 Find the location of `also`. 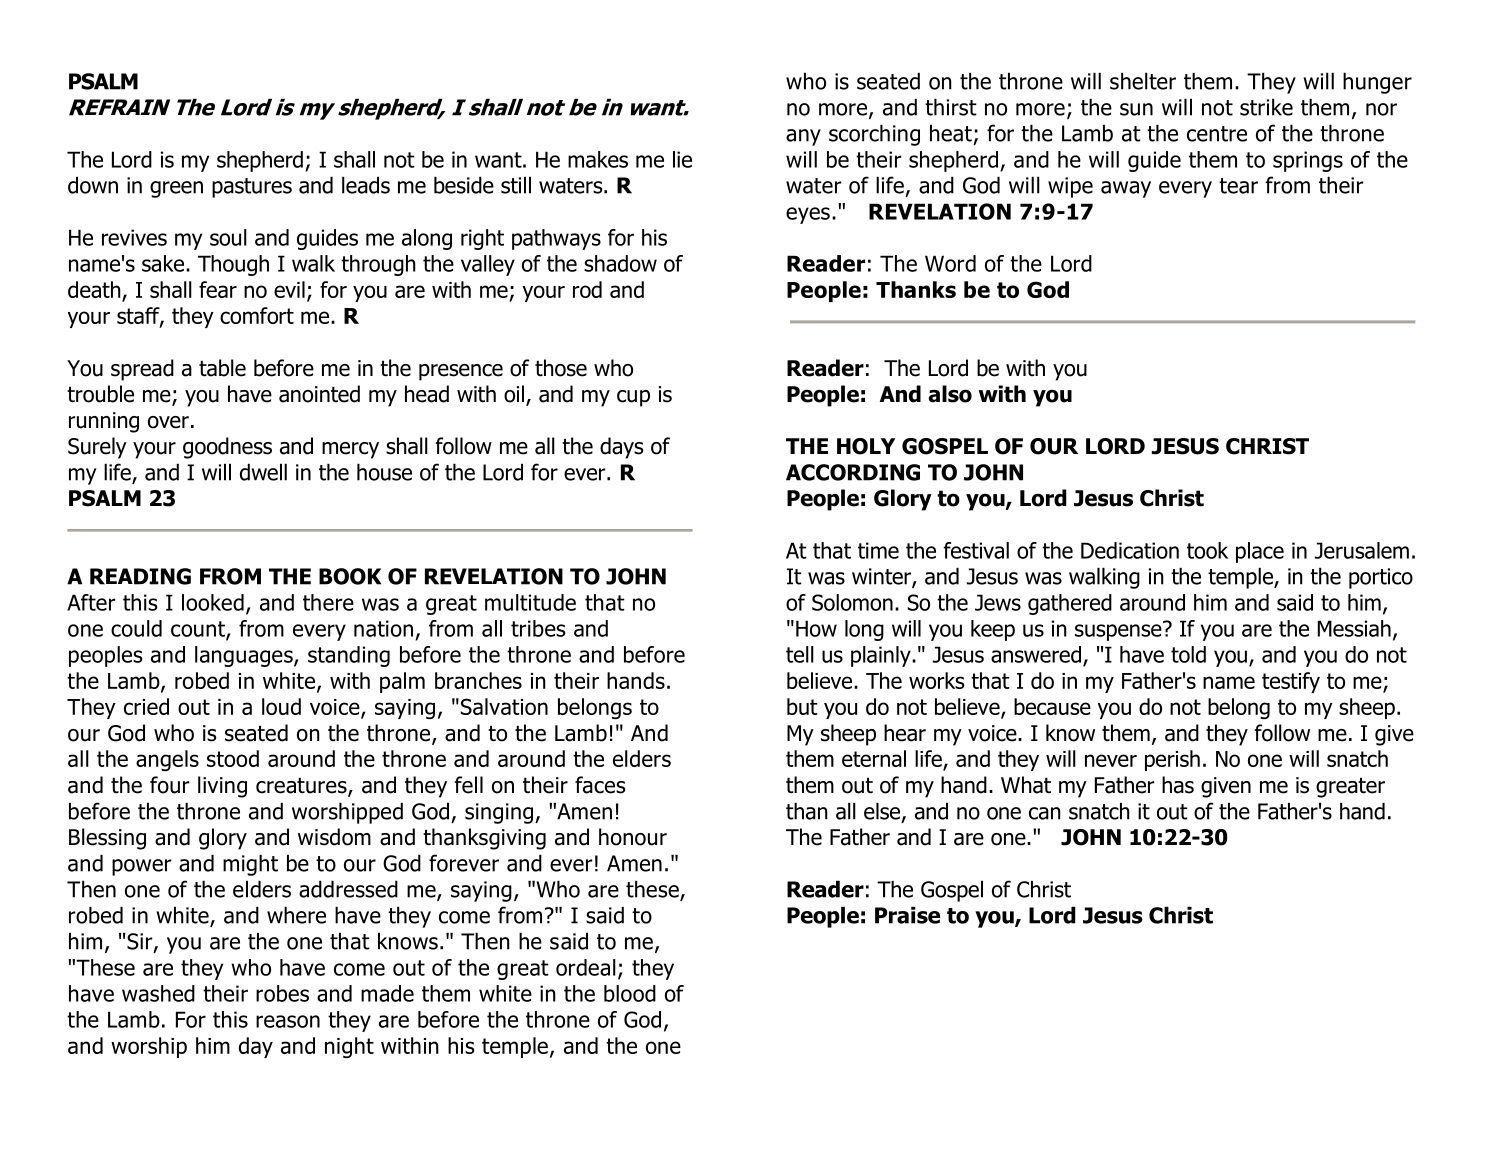

also is located at coordinates (950, 394).
